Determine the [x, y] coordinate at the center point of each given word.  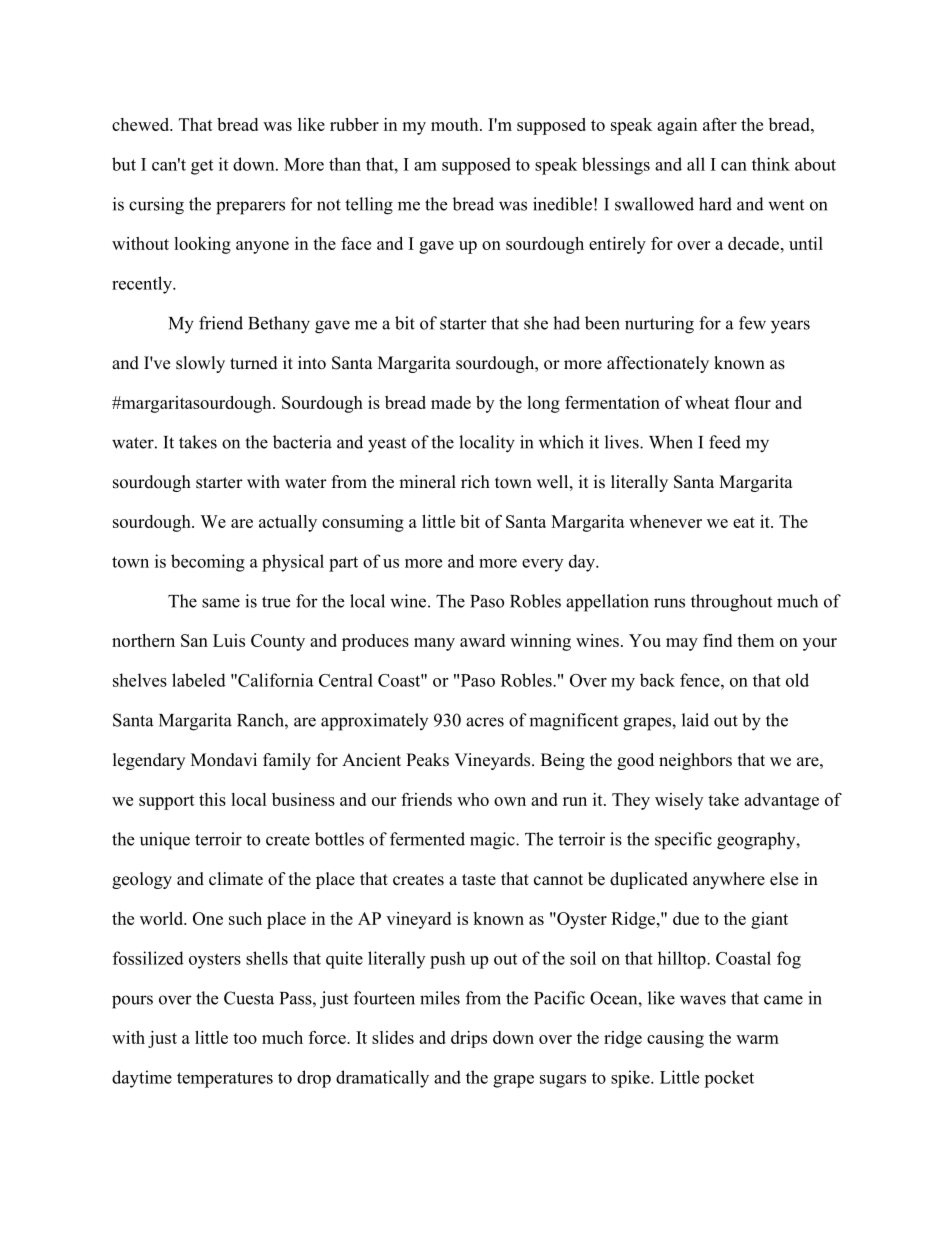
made [451, 402]
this [212, 799]
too [245, 1038]
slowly [200, 364]
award [482, 640]
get [202, 167]
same [221, 603]
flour [753, 402]
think [771, 164]
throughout [731, 603]
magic [493, 841]
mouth [456, 124]
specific [683, 841]
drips [469, 1039]
